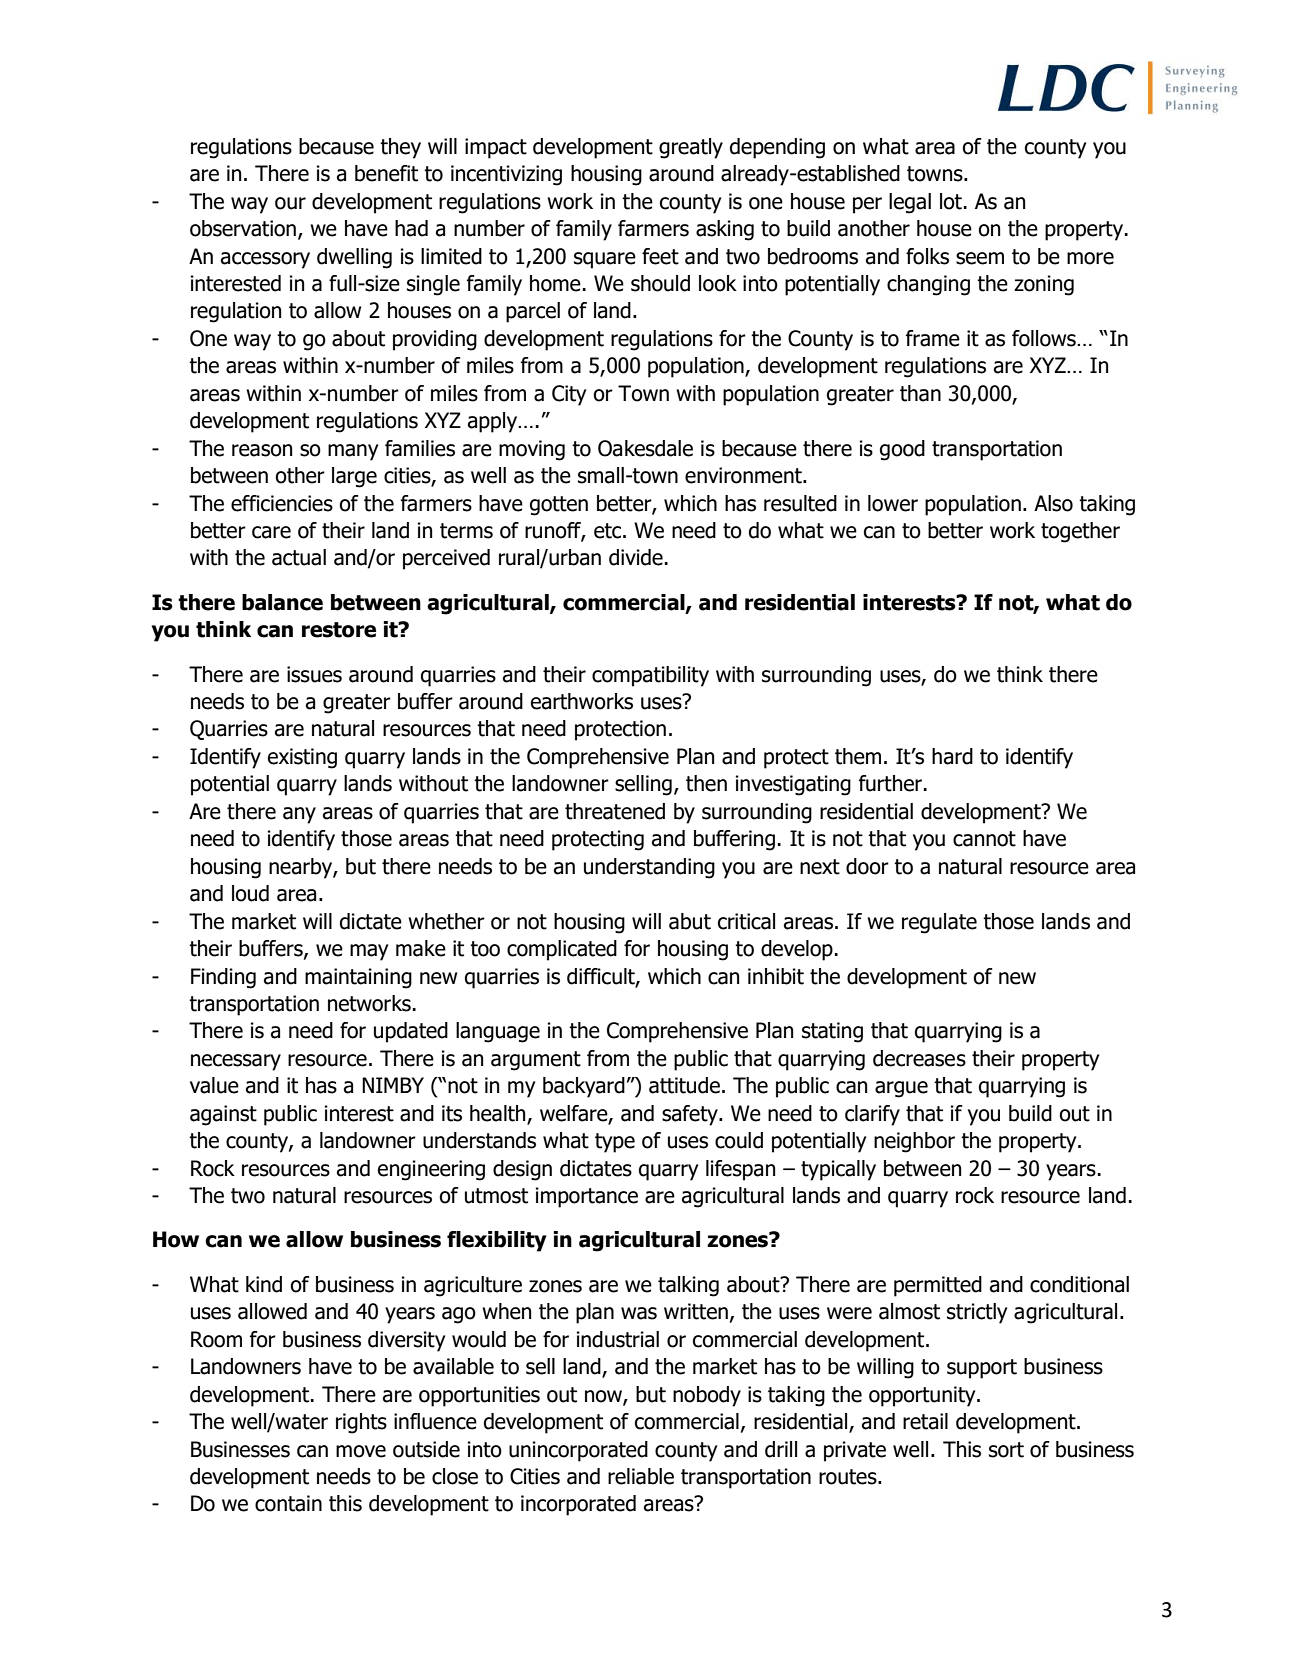 The height and width of the screenshot is (1669, 1290). Describe the element at coordinates (615, 1143) in the screenshot. I see `type` at that location.
